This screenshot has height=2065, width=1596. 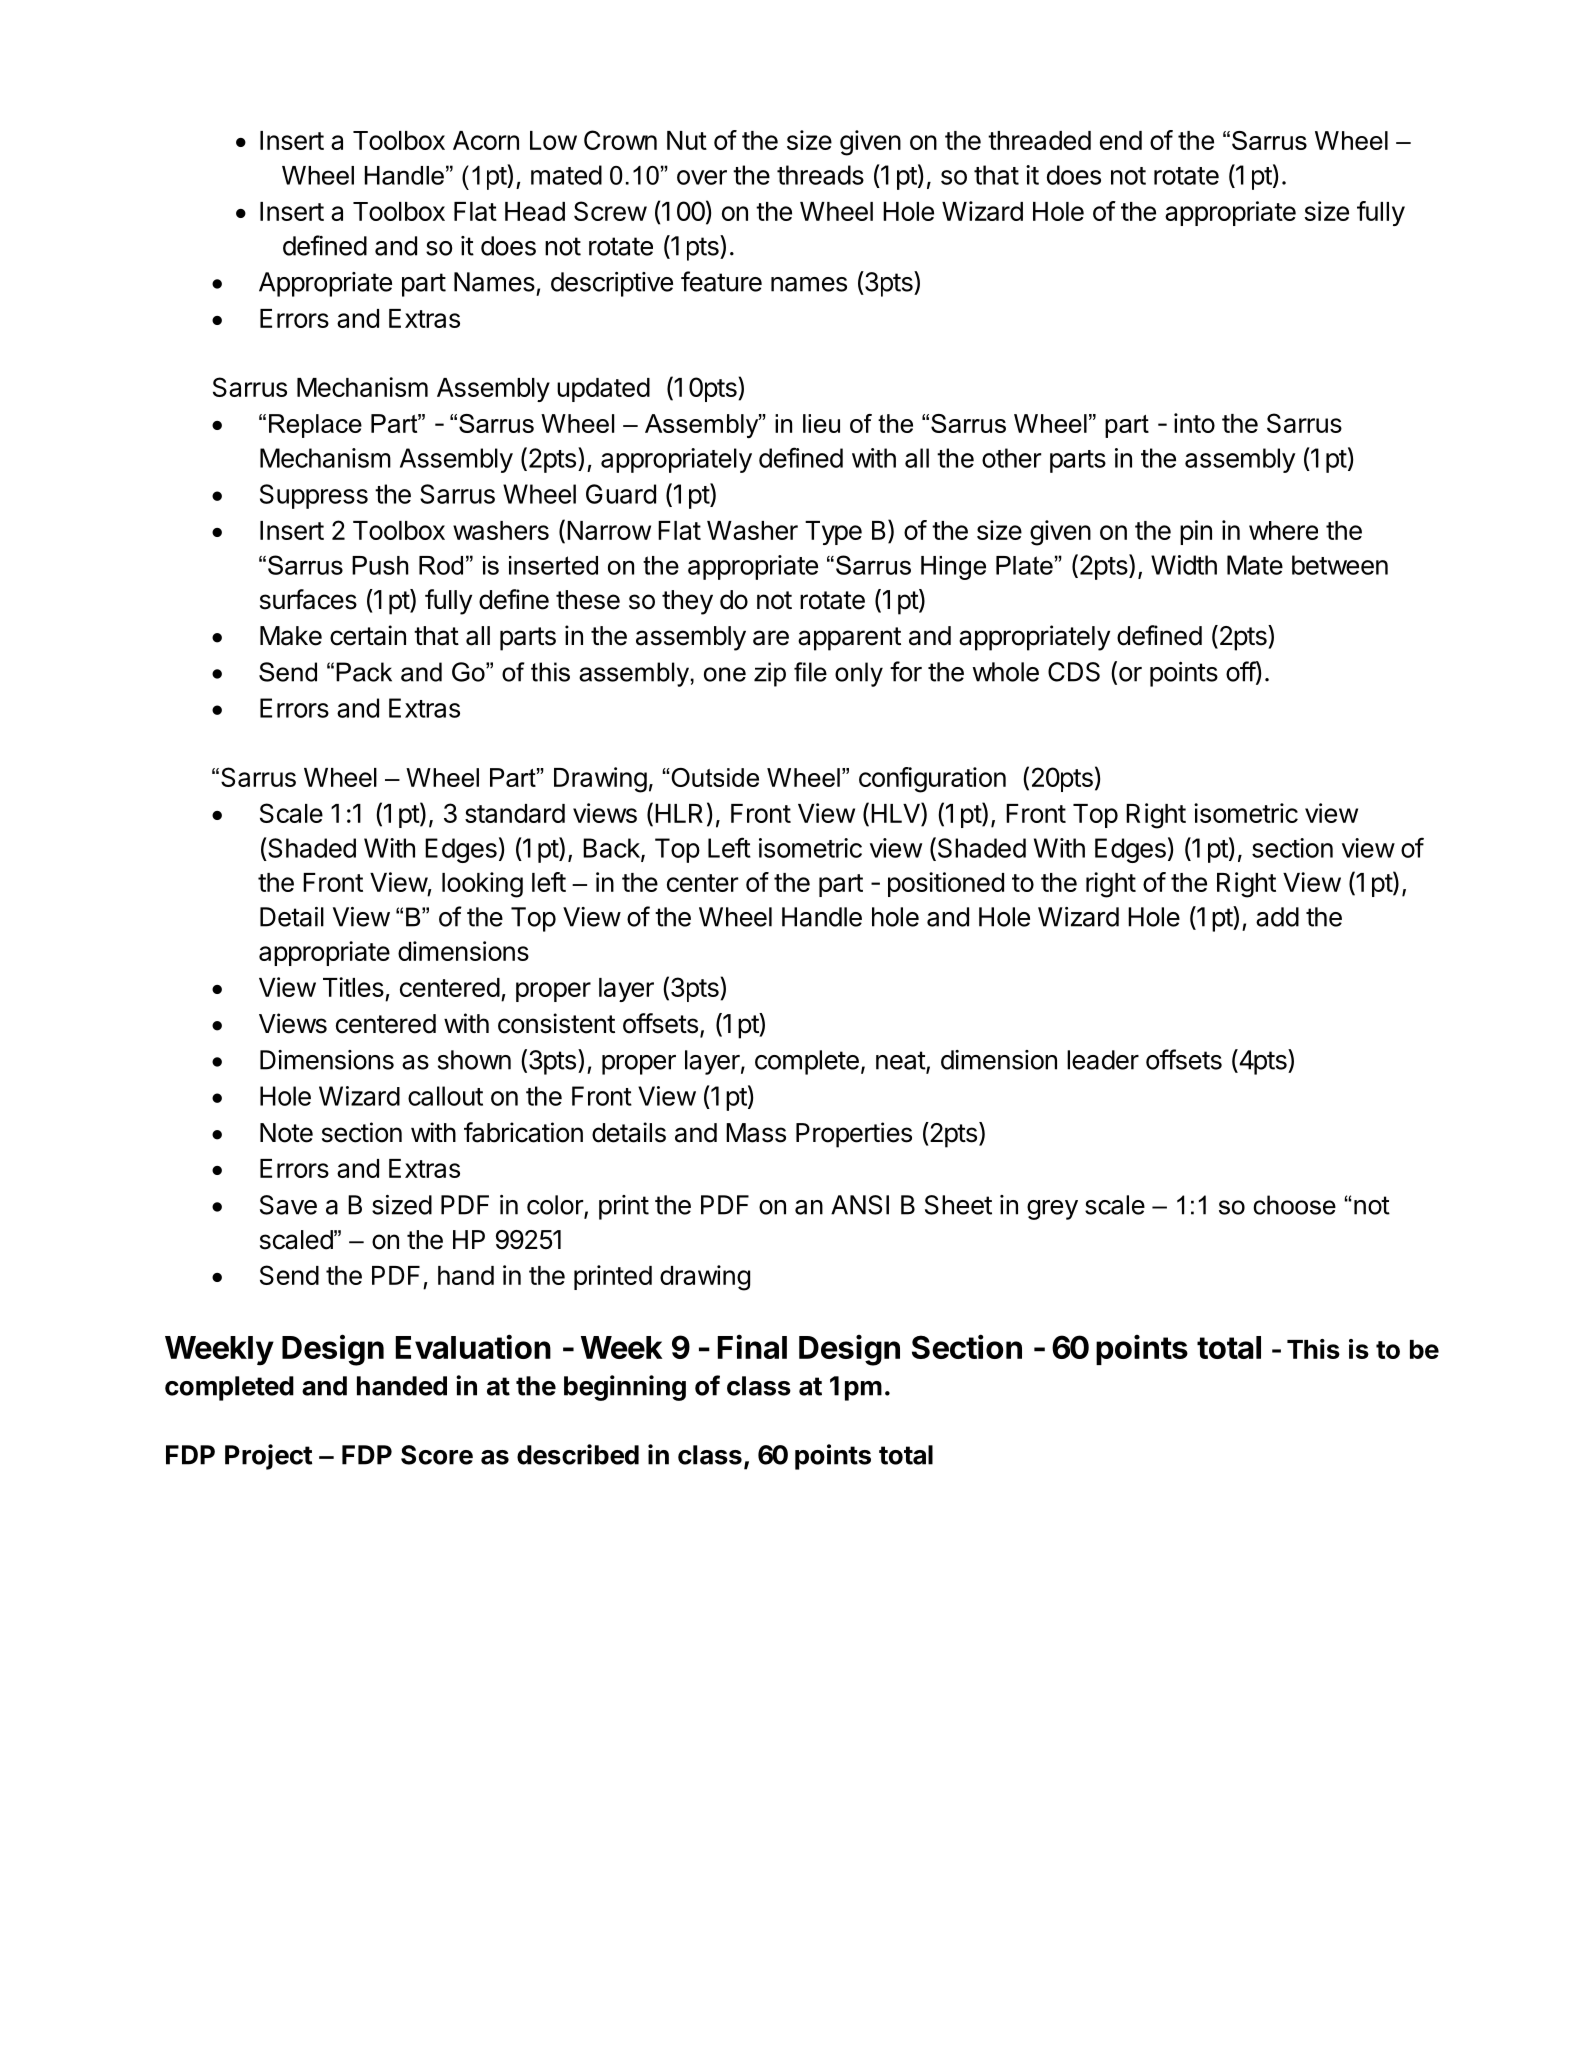 I want to click on Type, so click(x=833, y=533).
